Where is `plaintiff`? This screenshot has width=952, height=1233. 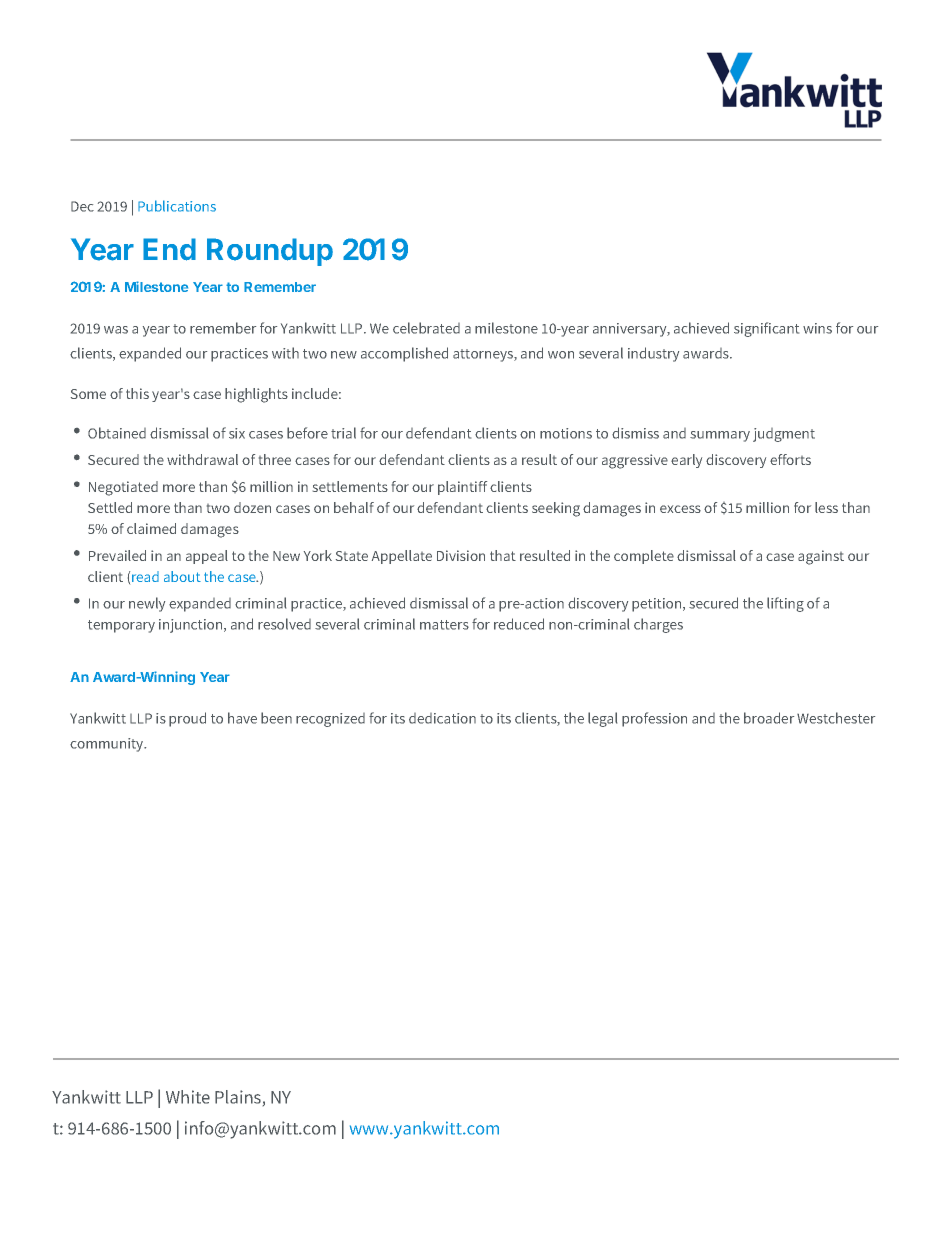
plaintiff is located at coordinates (462, 488).
